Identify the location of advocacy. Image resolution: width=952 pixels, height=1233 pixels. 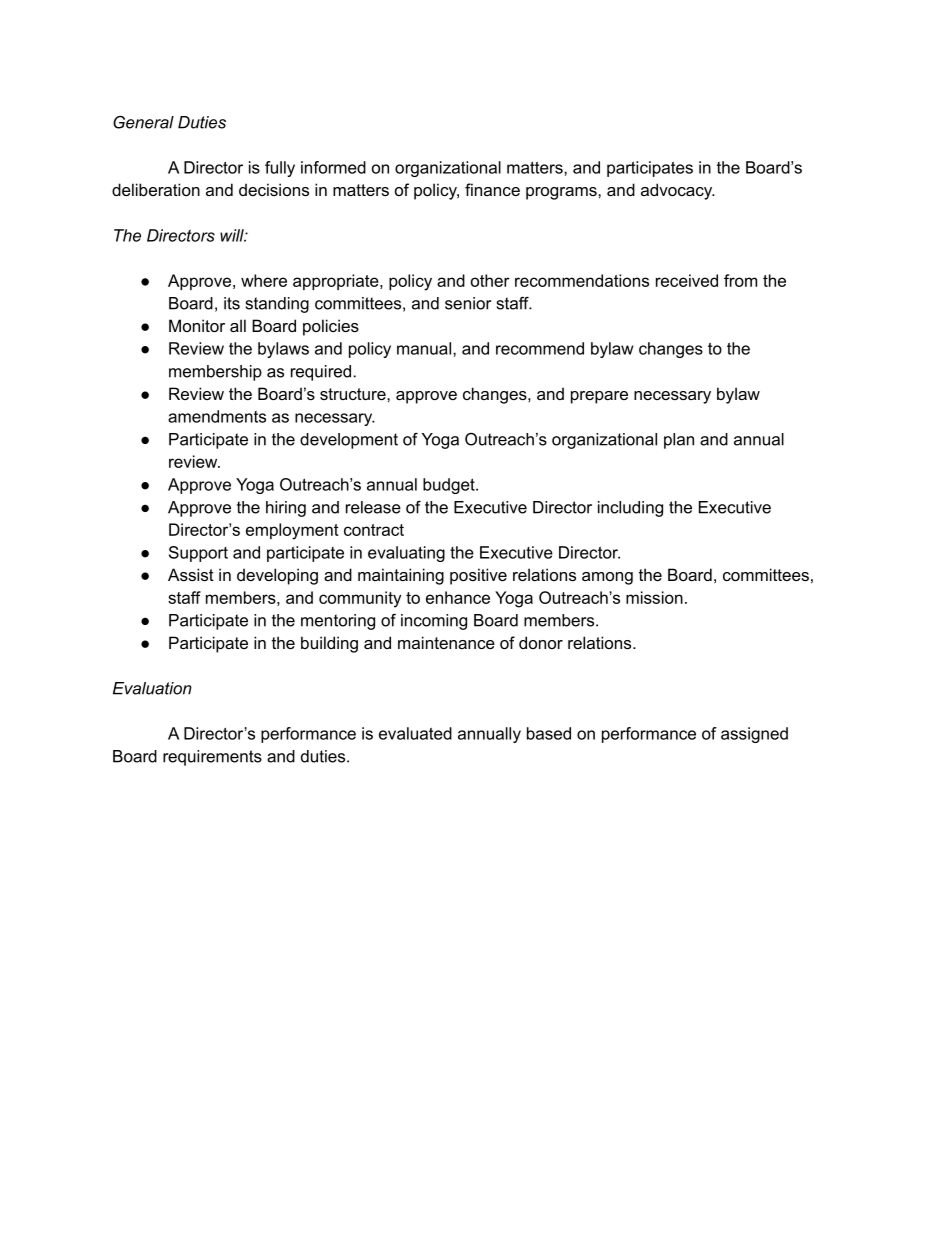
(678, 191).
